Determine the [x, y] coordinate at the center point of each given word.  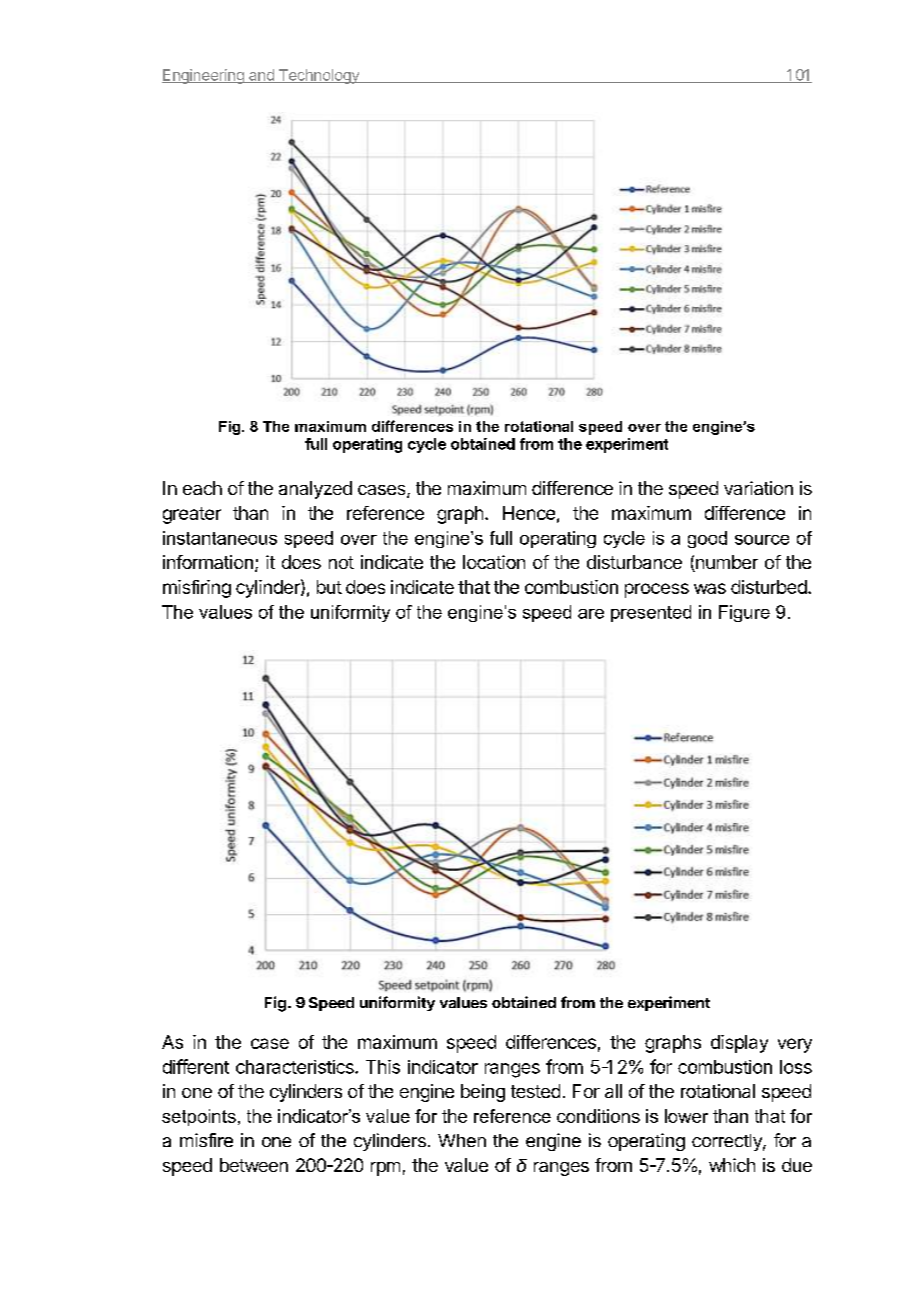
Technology [319, 76]
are [591, 614]
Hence [529, 513]
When [462, 1140]
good [707, 539]
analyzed [315, 490]
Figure [744, 613]
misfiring [197, 589]
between [254, 1165]
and [261, 76]
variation [758, 488]
